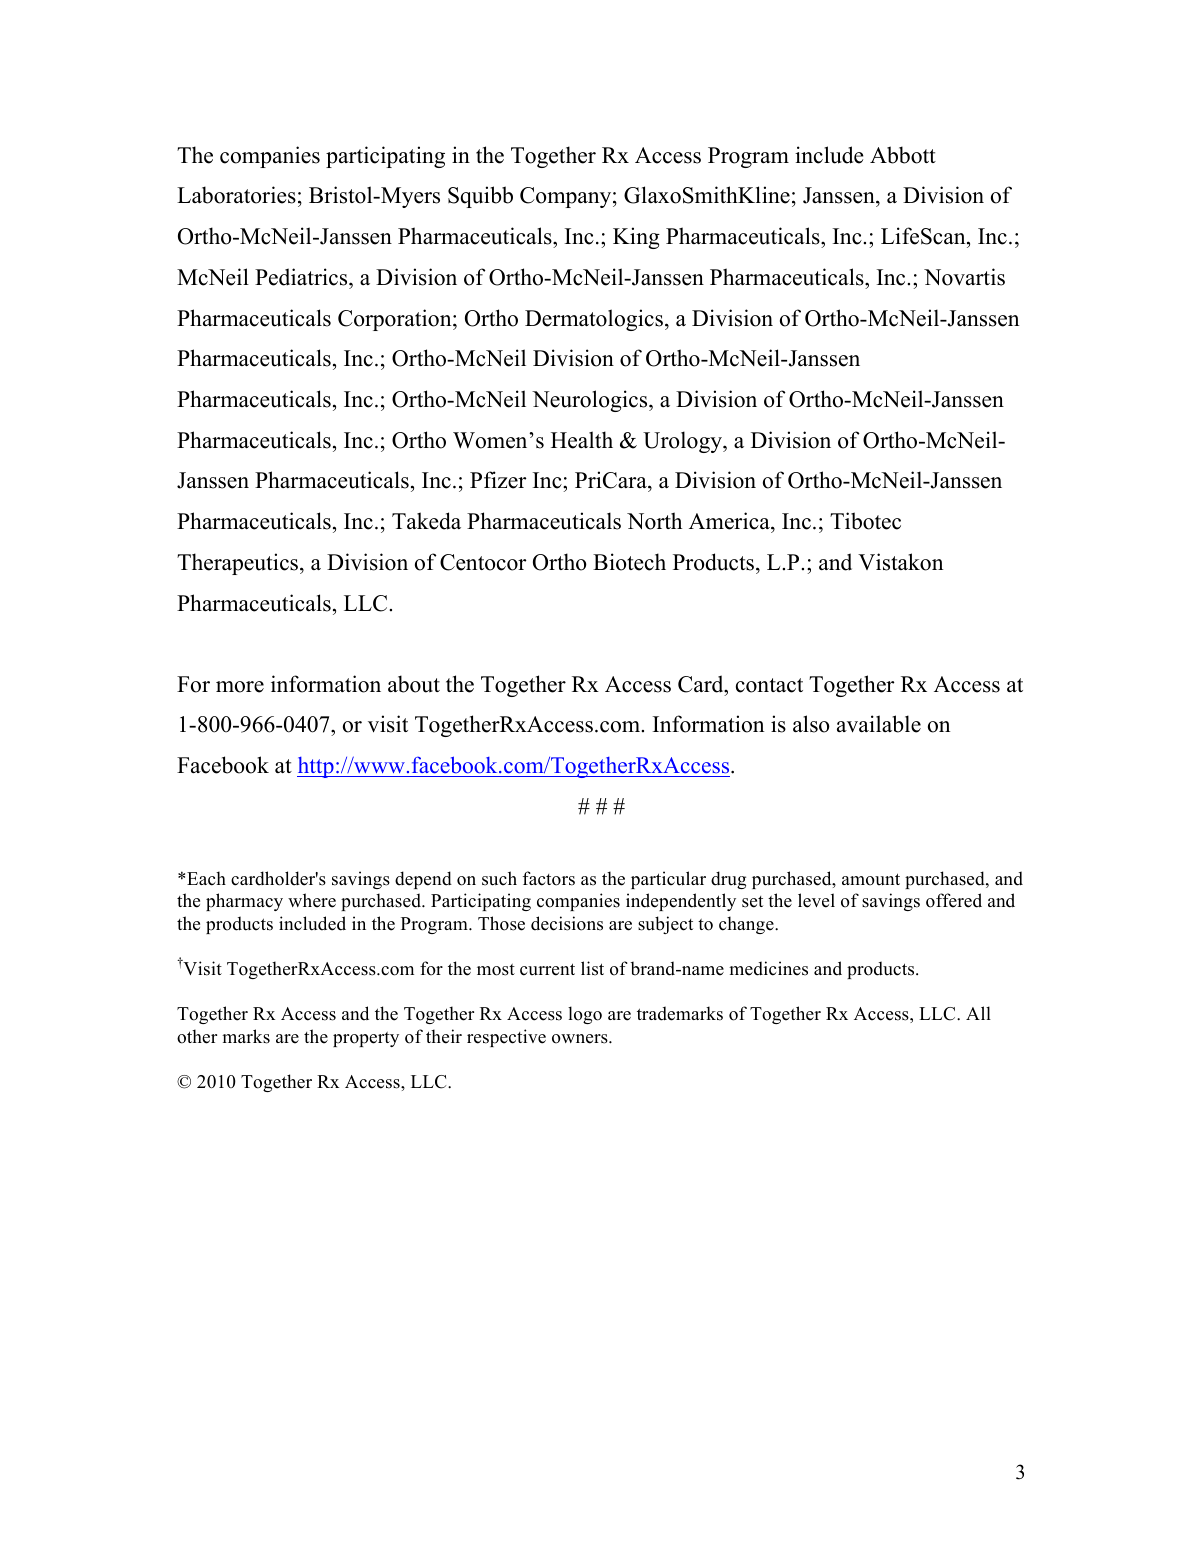  What do you see at coordinates (366, 1039) in the screenshot?
I see `property` at bounding box center [366, 1039].
